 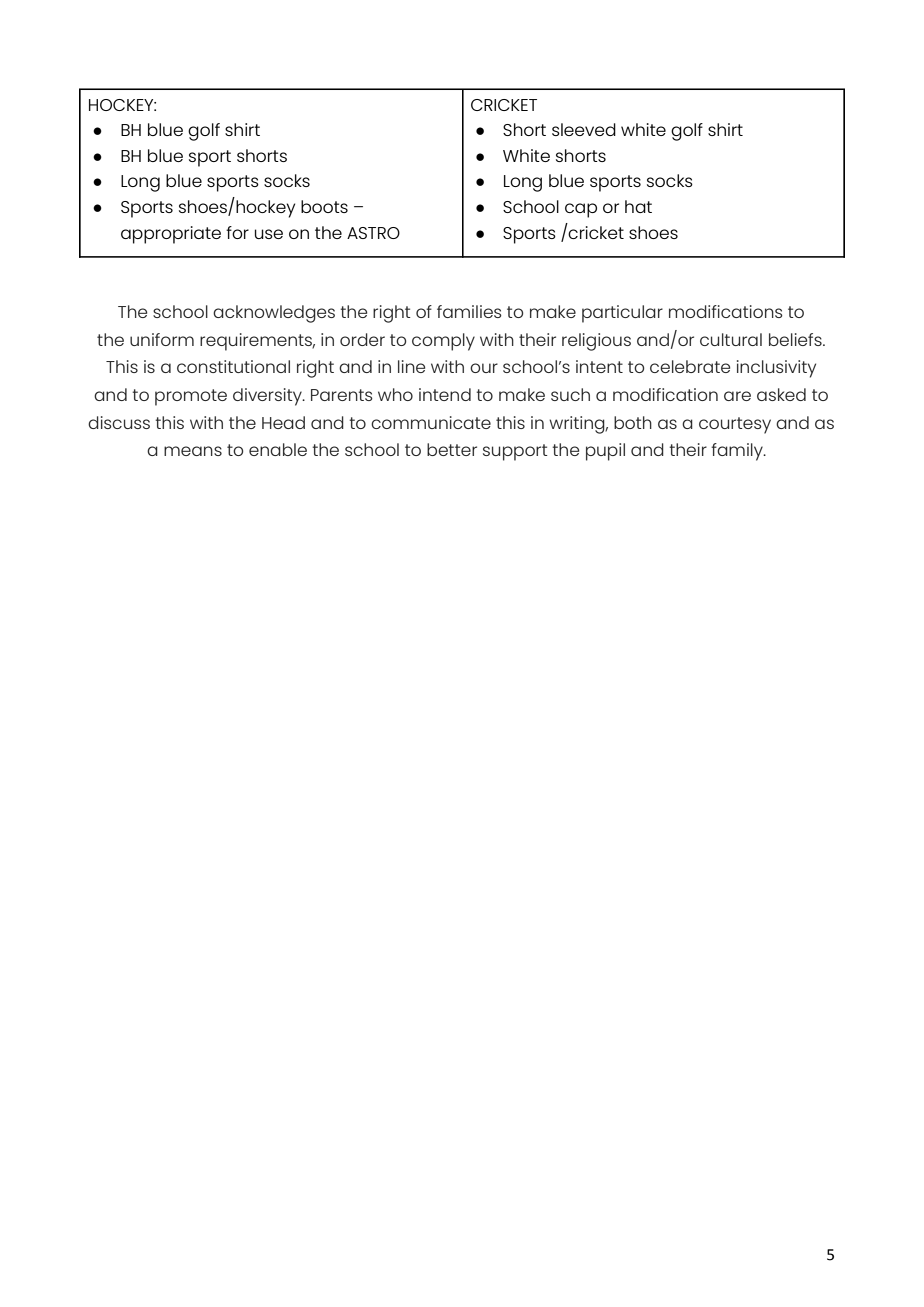 What do you see at coordinates (738, 452) in the page?
I see `family` at bounding box center [738, 452].
